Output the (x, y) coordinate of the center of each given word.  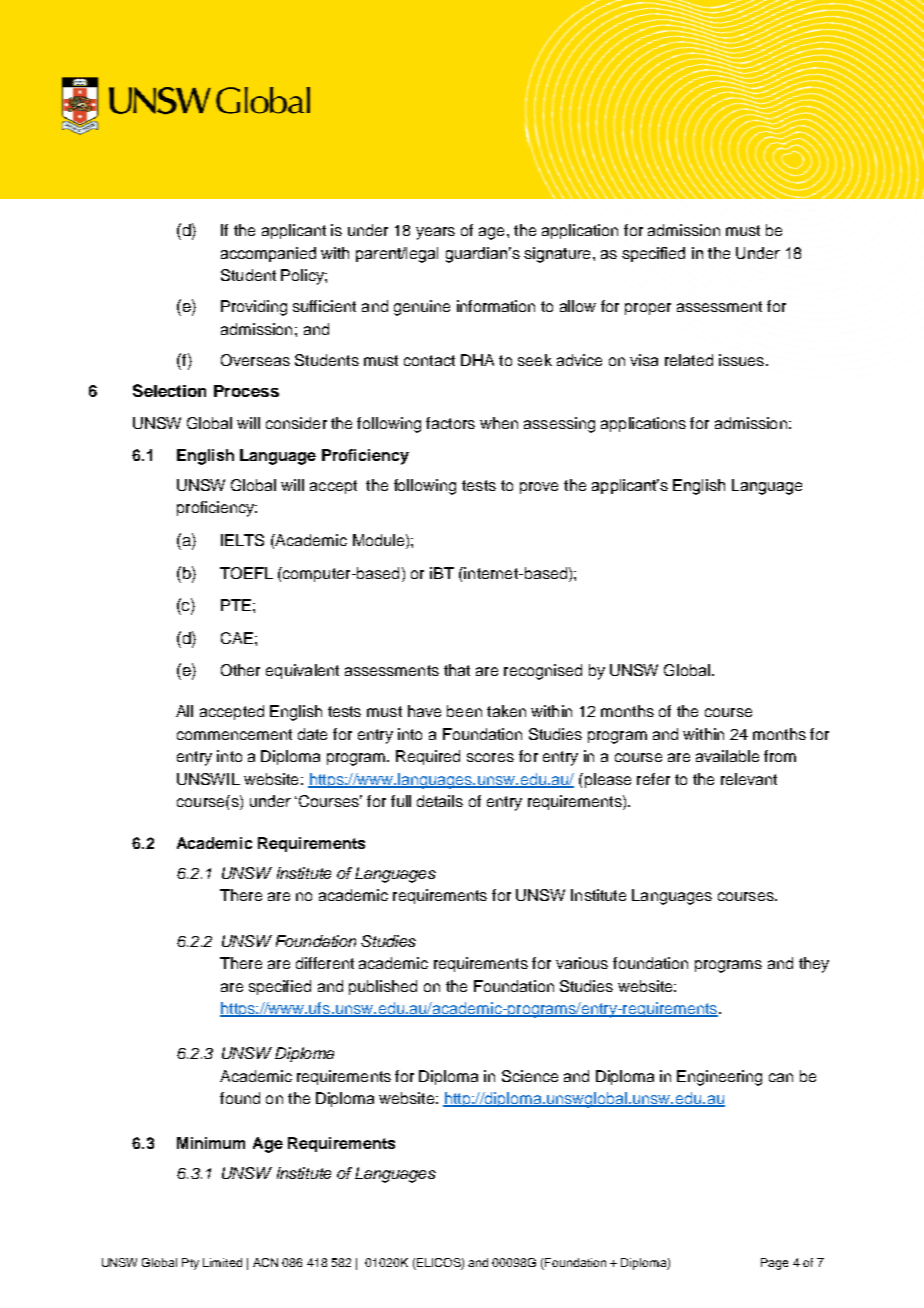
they (814, 965)
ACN (265, 1262)
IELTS (242, 540)
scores (490, 757)
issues (743, 360)
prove (539, 488)
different (325, 963)
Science (530, 1076)
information (496, 306)
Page (774, 1264)
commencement (234, 734)
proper (648, 309)
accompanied (268, 254)
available (727, 756)
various (582, 963)
